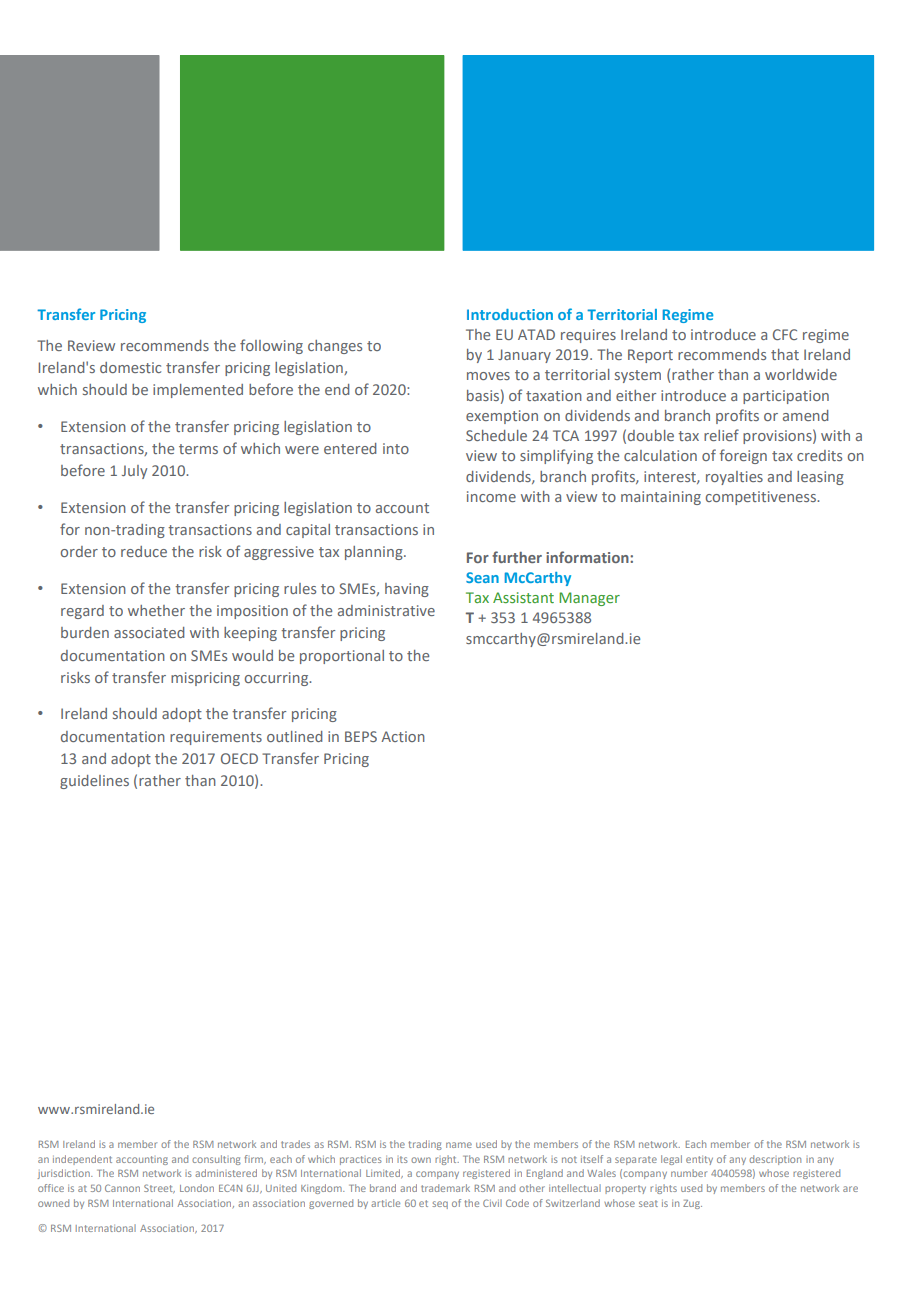 The image size is (911, 1316). I want to click on OECD, so click(239, 758).
